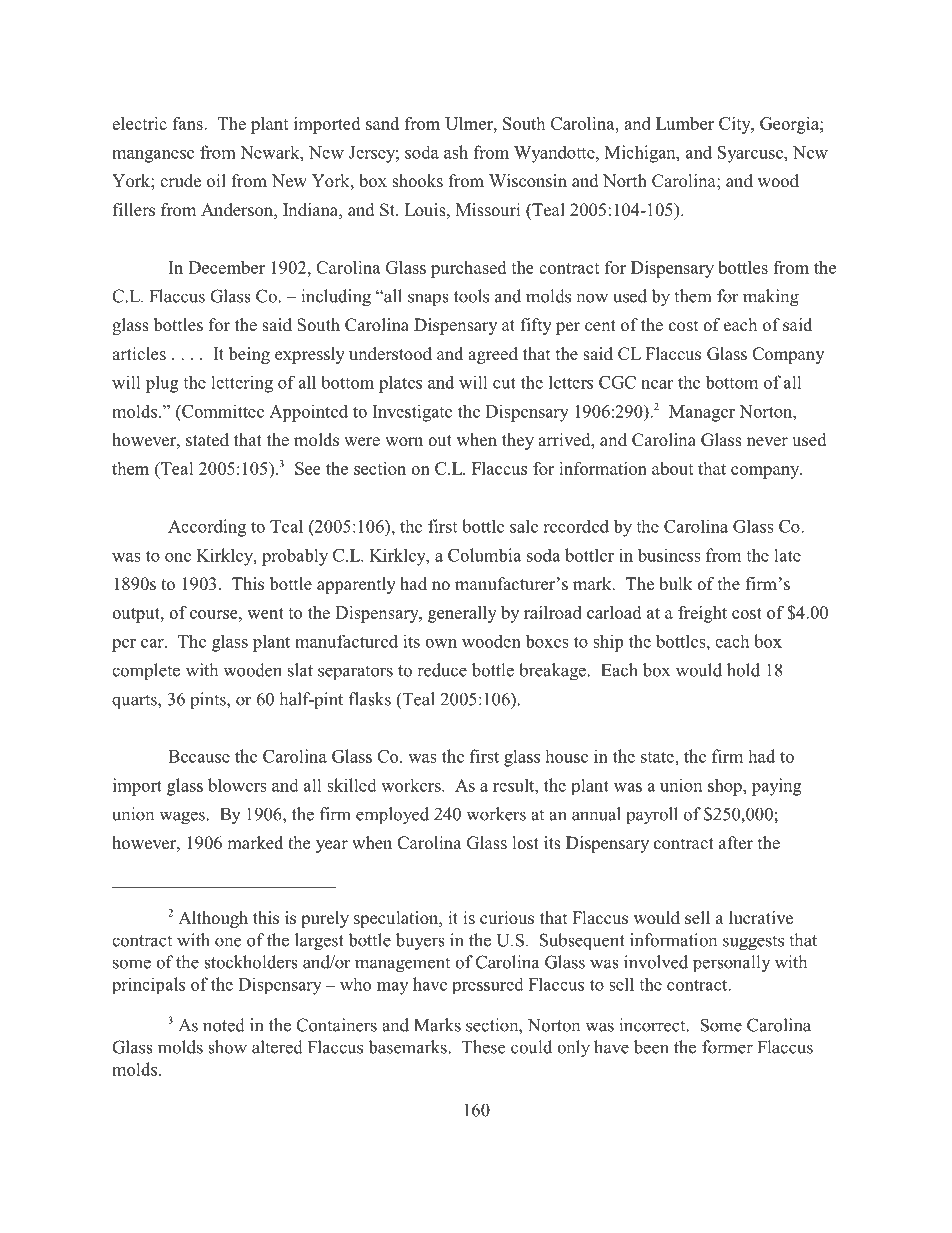  Describe the element at coordinates (216, 180) in the screenshot. I see `oil` at that location.
